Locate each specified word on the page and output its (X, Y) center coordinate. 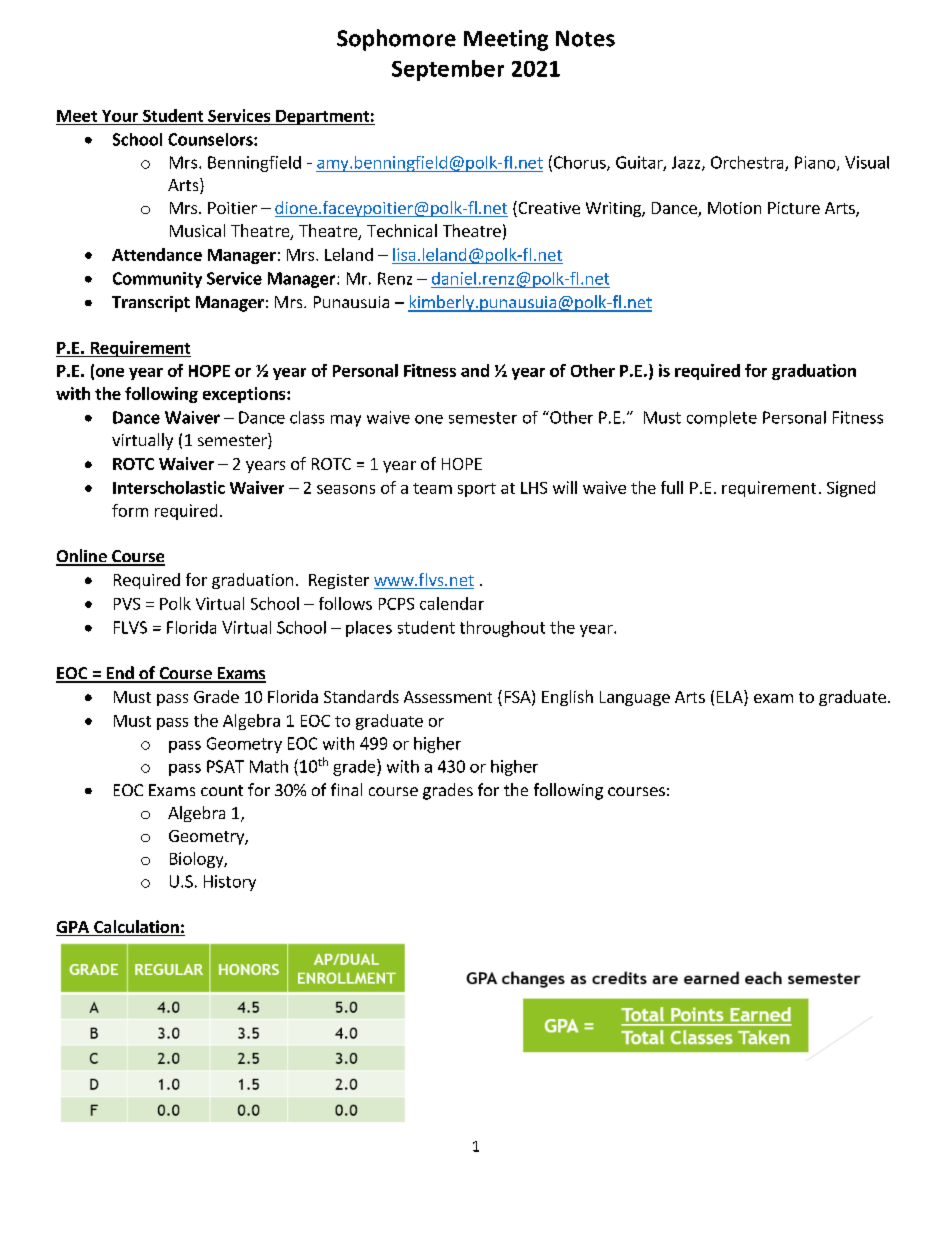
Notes (585, 38)
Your (120, 116)
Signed (851, 489)
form (130, 510)
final (346, 789)
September (448, 70)
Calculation (136, 928)
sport (477, 490)
